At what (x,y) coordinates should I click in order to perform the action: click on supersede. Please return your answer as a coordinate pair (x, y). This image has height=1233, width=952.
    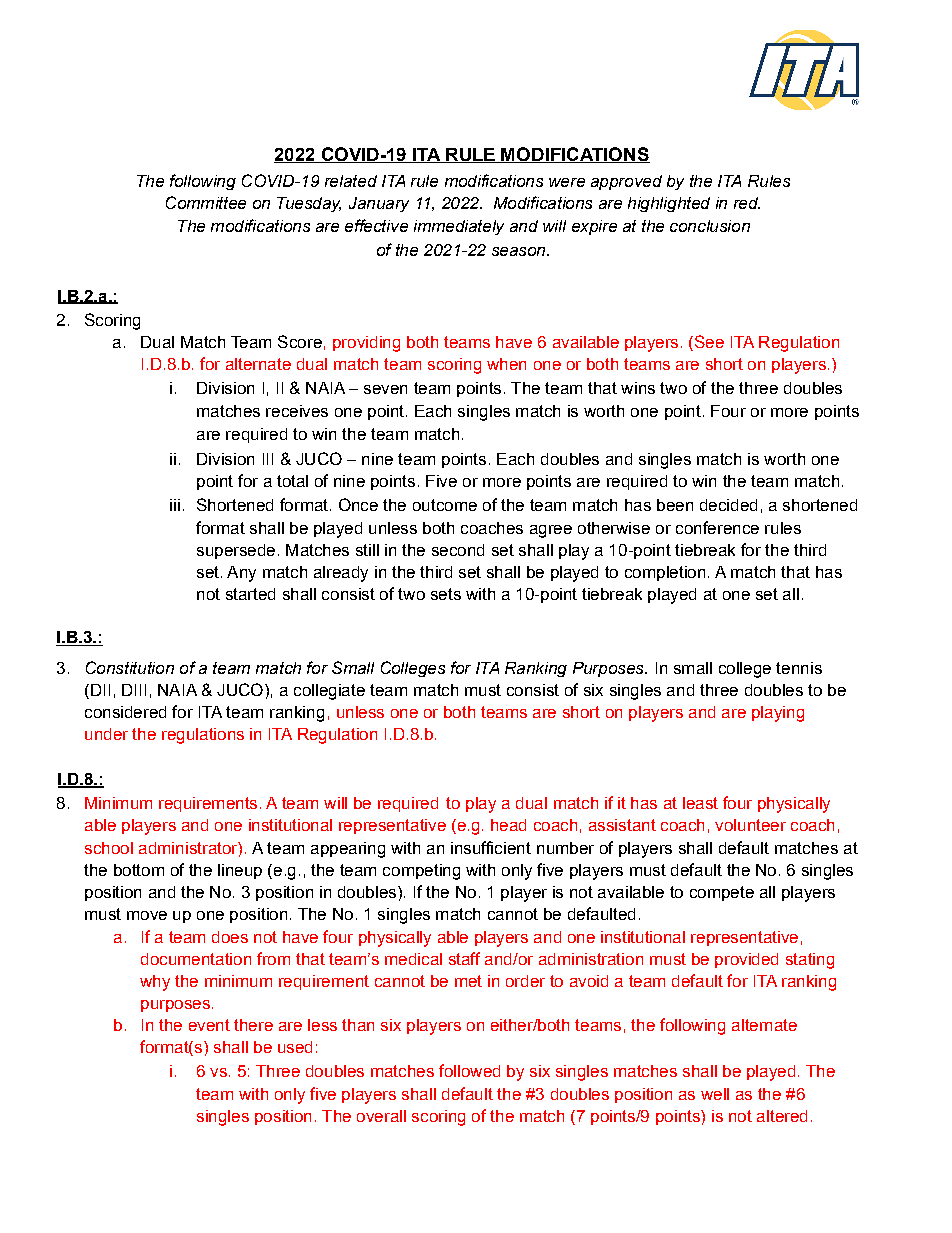
    Looking at the image, I should click on (236, 551).
